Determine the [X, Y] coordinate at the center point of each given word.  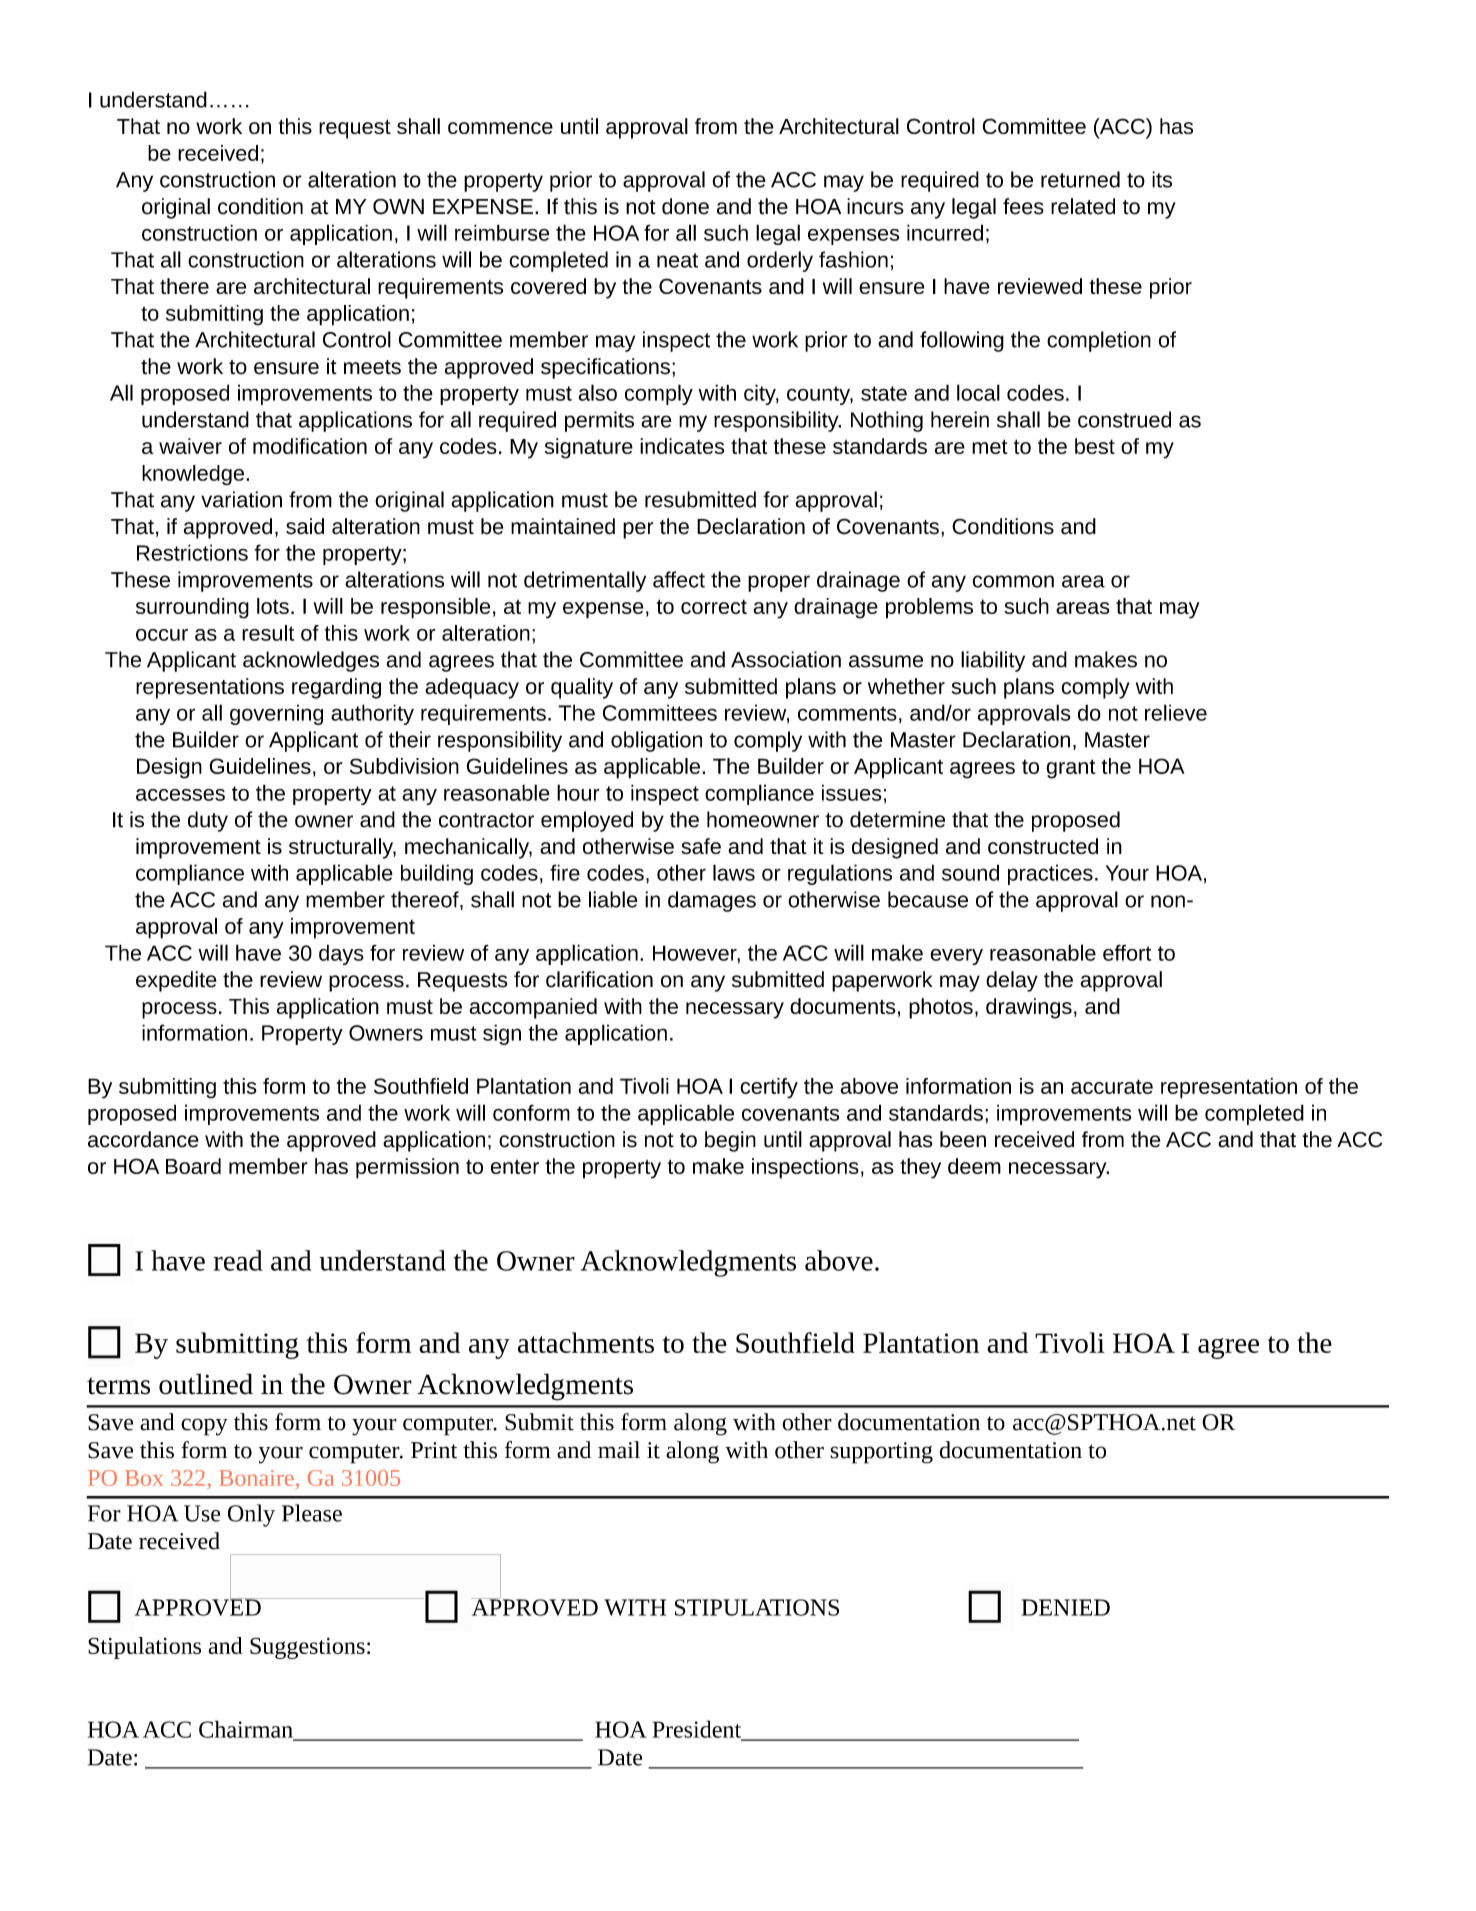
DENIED [1066, 1607]
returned [1080, 179]
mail [619, 1450]
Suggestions [307, 1648]
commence [500, 128]
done [685, 206]
